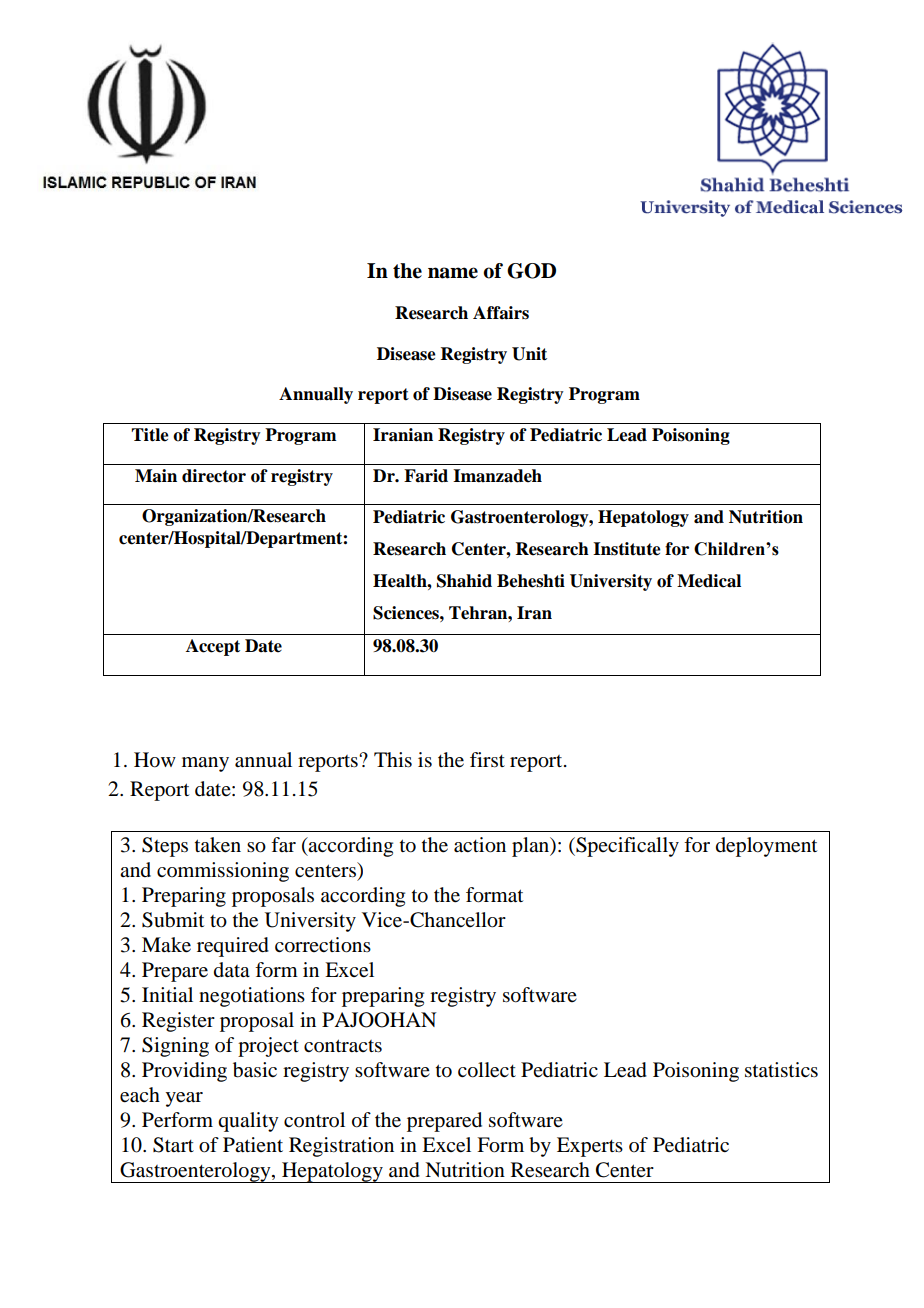 This document has height=1308, width=924. I want to click on GOD, so click(531, 271).
